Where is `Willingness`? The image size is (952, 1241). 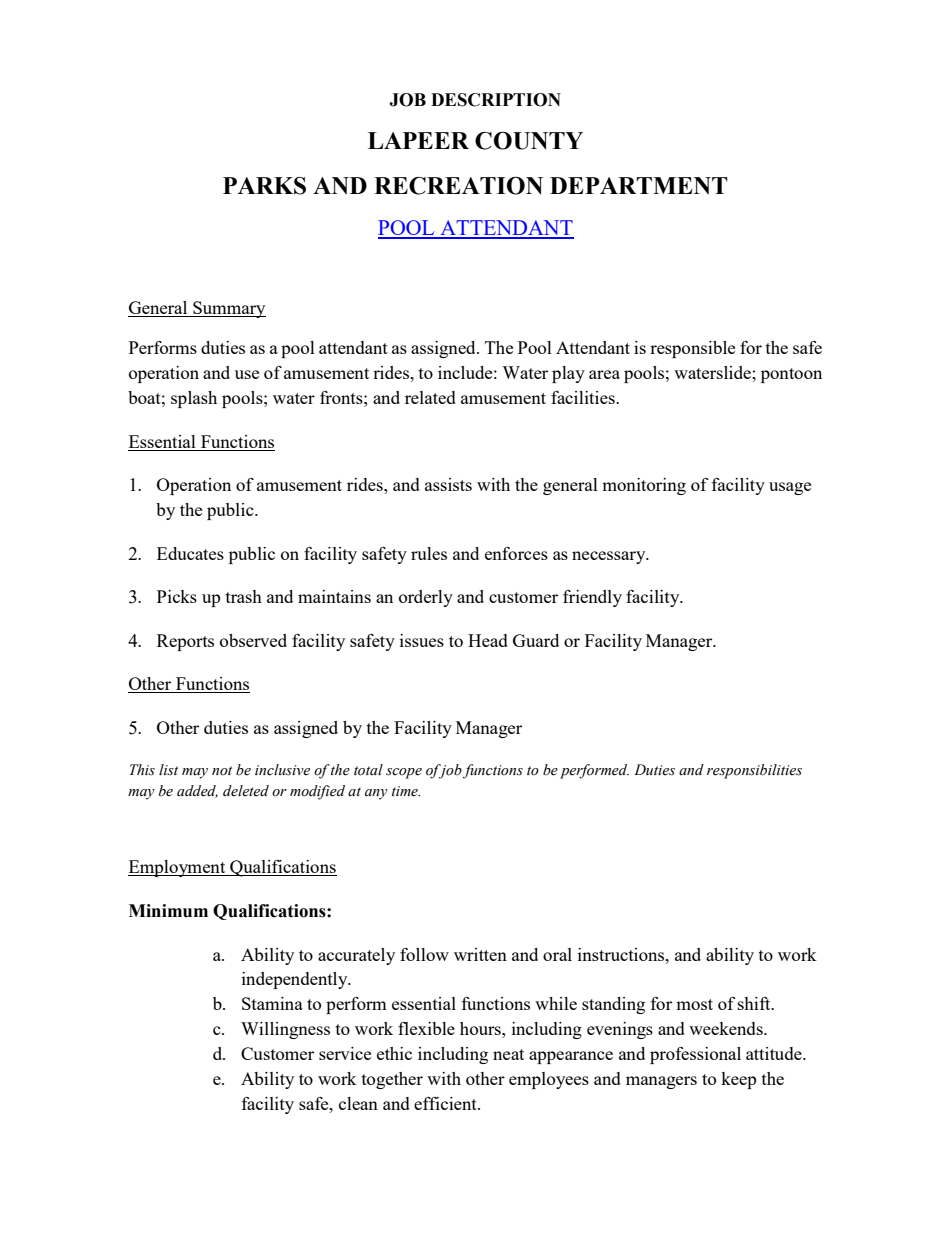
Willingness is located at coordinates (285, 1030).
